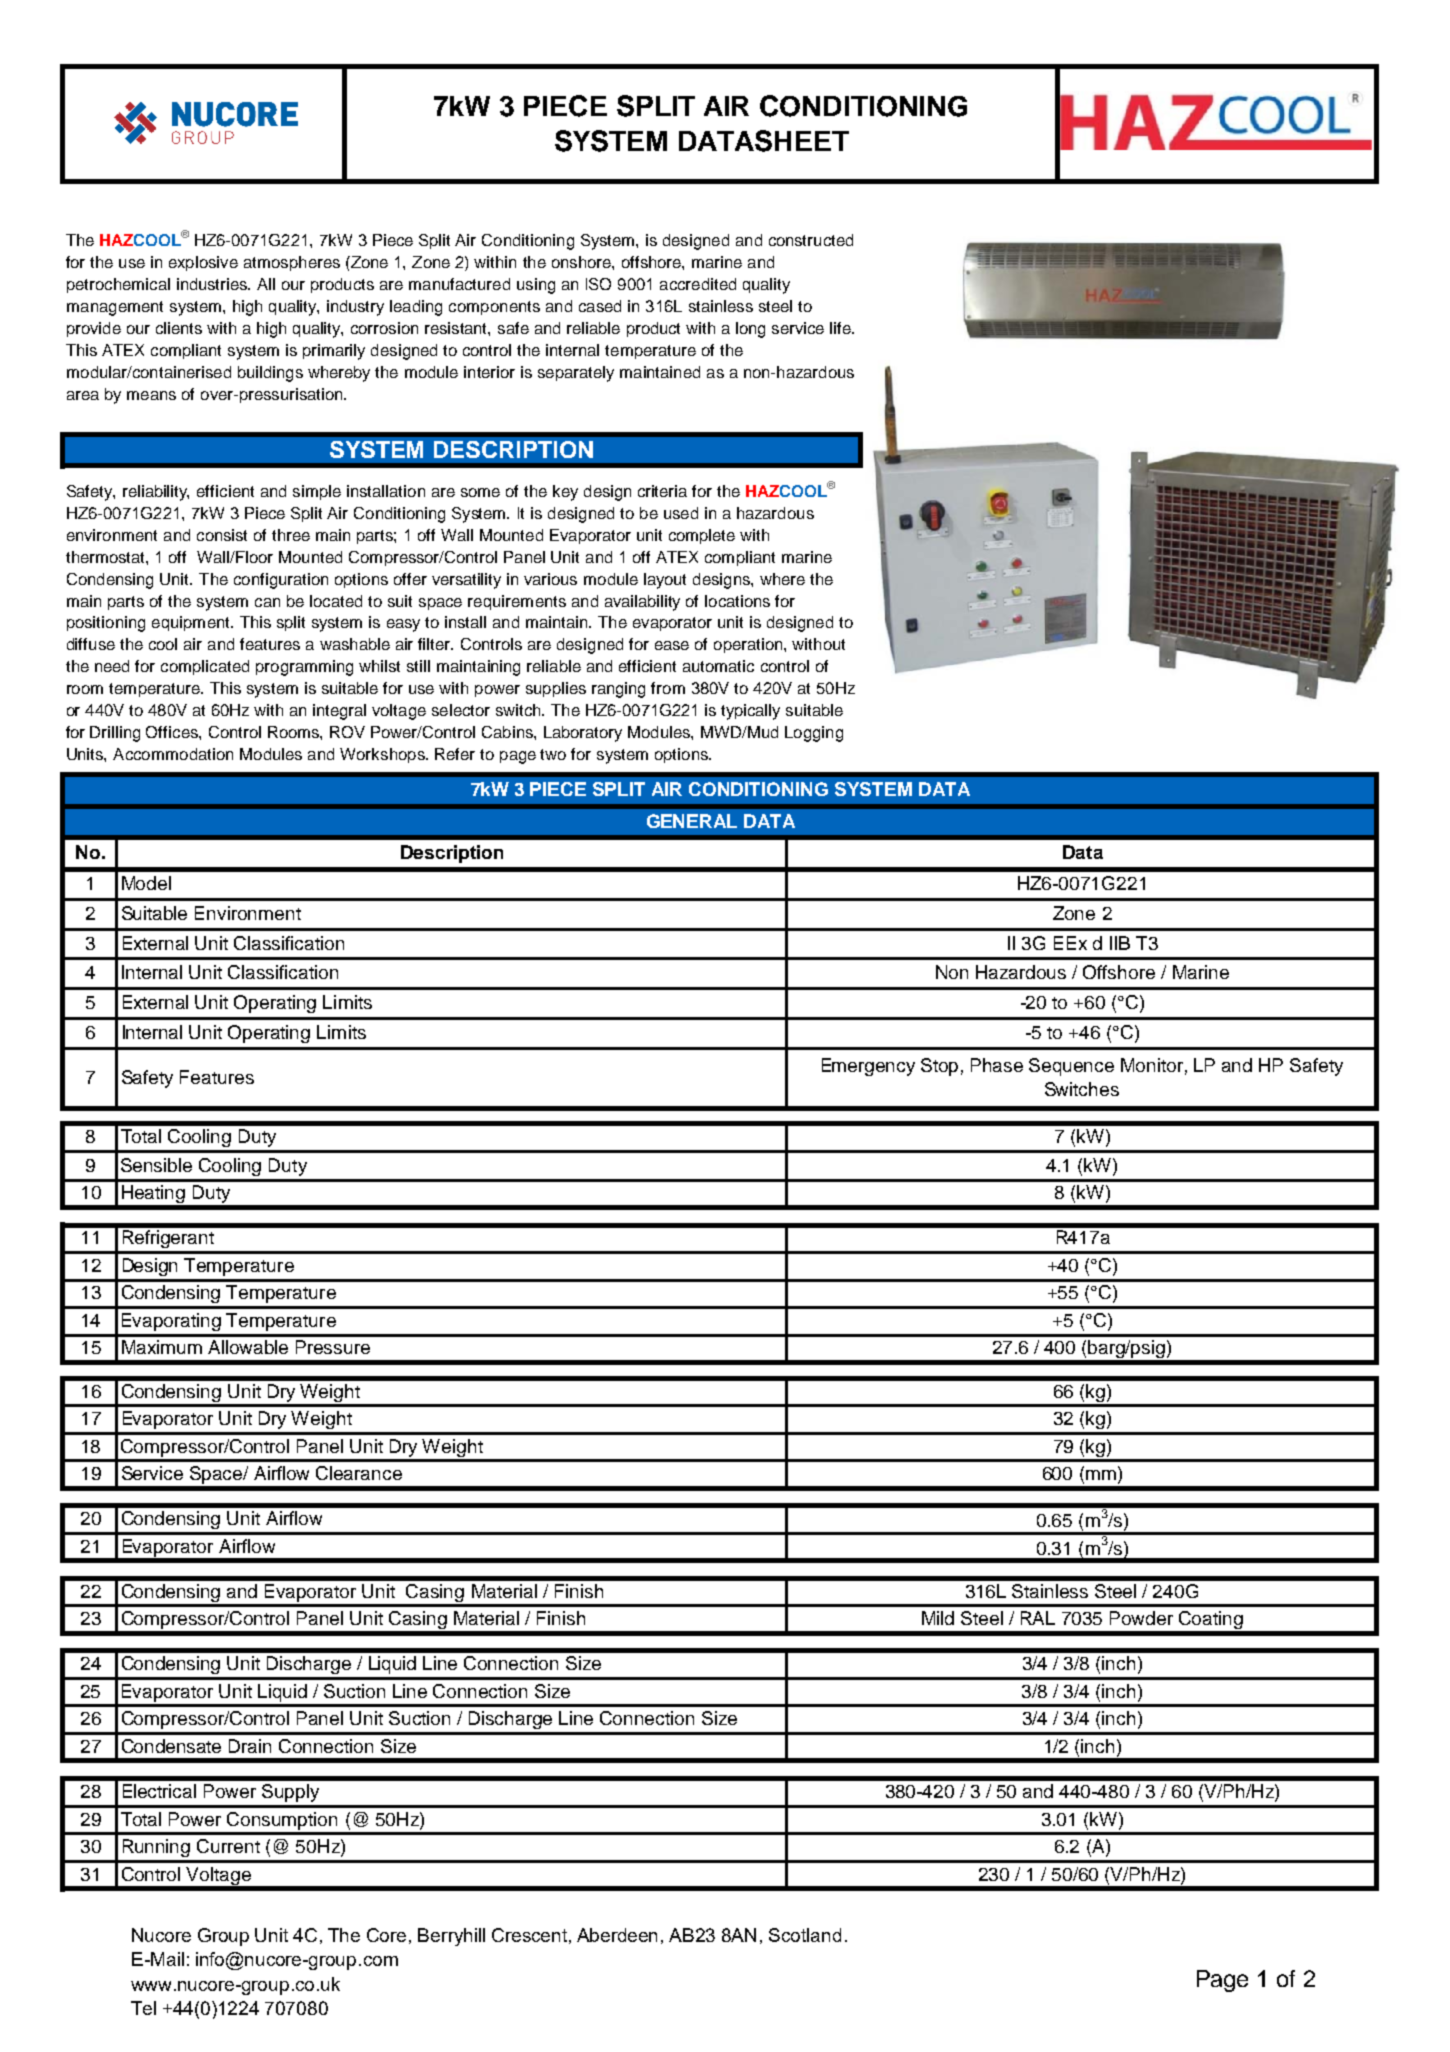  Describe the element at coordinates (841, 328) in the document. I see `life` at that location.
